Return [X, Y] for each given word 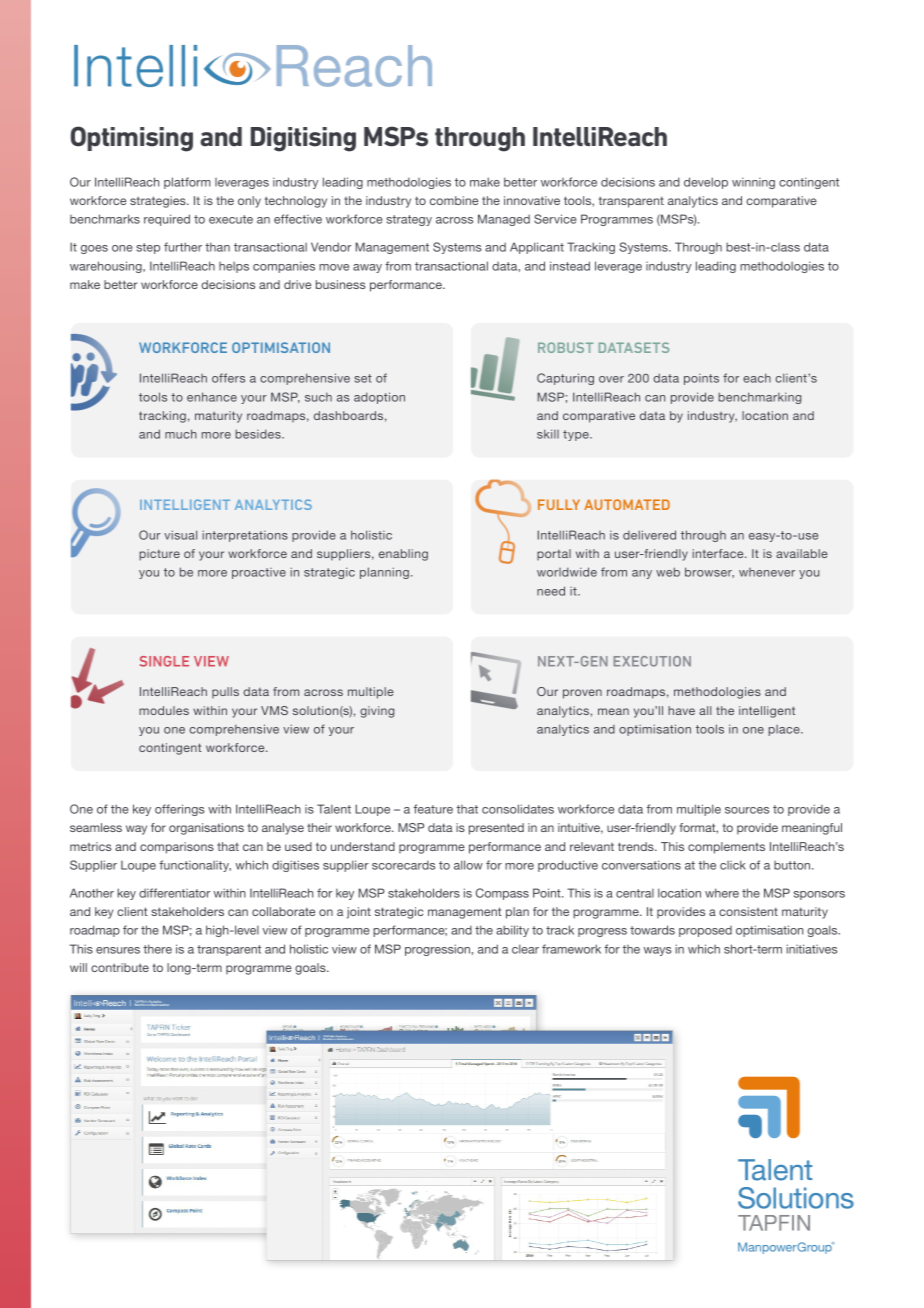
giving [377, 712]
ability [512, 931]
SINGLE [164, 661]
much [181, 434]
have [681, 710]
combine [454, 200]
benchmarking [759, 398]
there [157, 949]
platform [187, 183]
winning [753, 183]
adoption [379, 398]
